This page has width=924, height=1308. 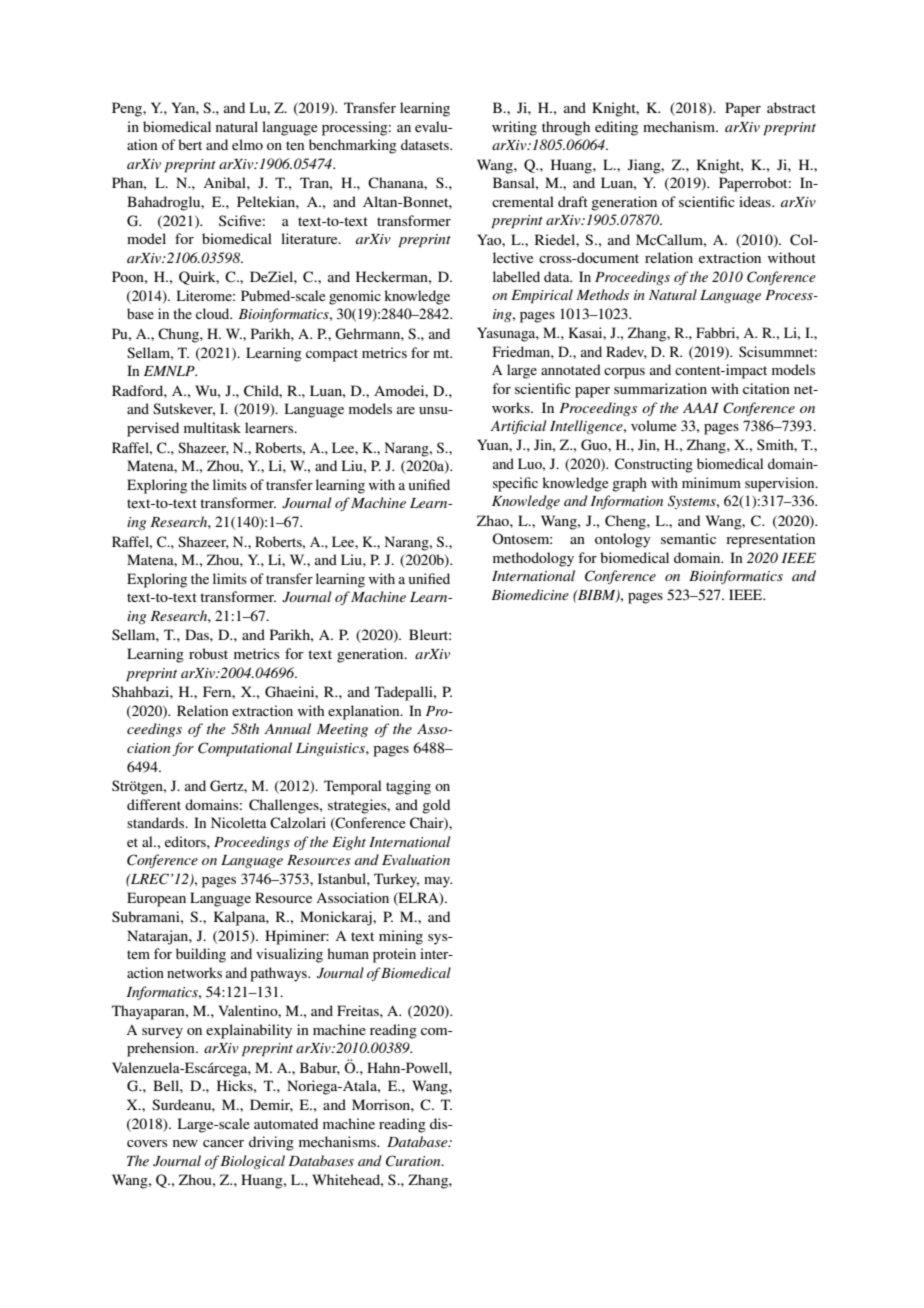 I want to click on robust, so click(x=208, y=653).
